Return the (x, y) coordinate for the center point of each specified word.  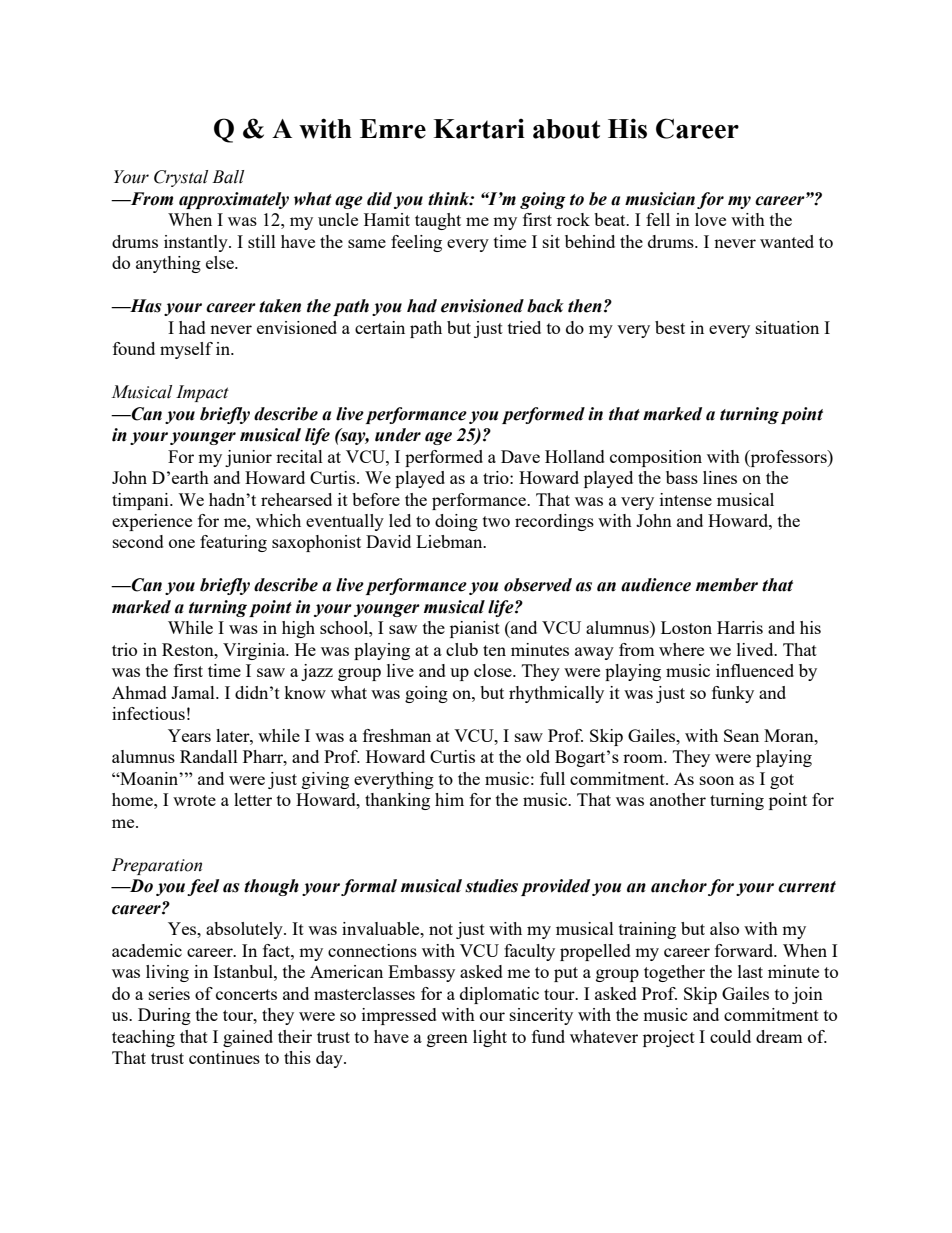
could (730, 1036)
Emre (393, 129)
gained (248, 1038)
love (710, 219)
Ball (228, 177)
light (490, 1038)
